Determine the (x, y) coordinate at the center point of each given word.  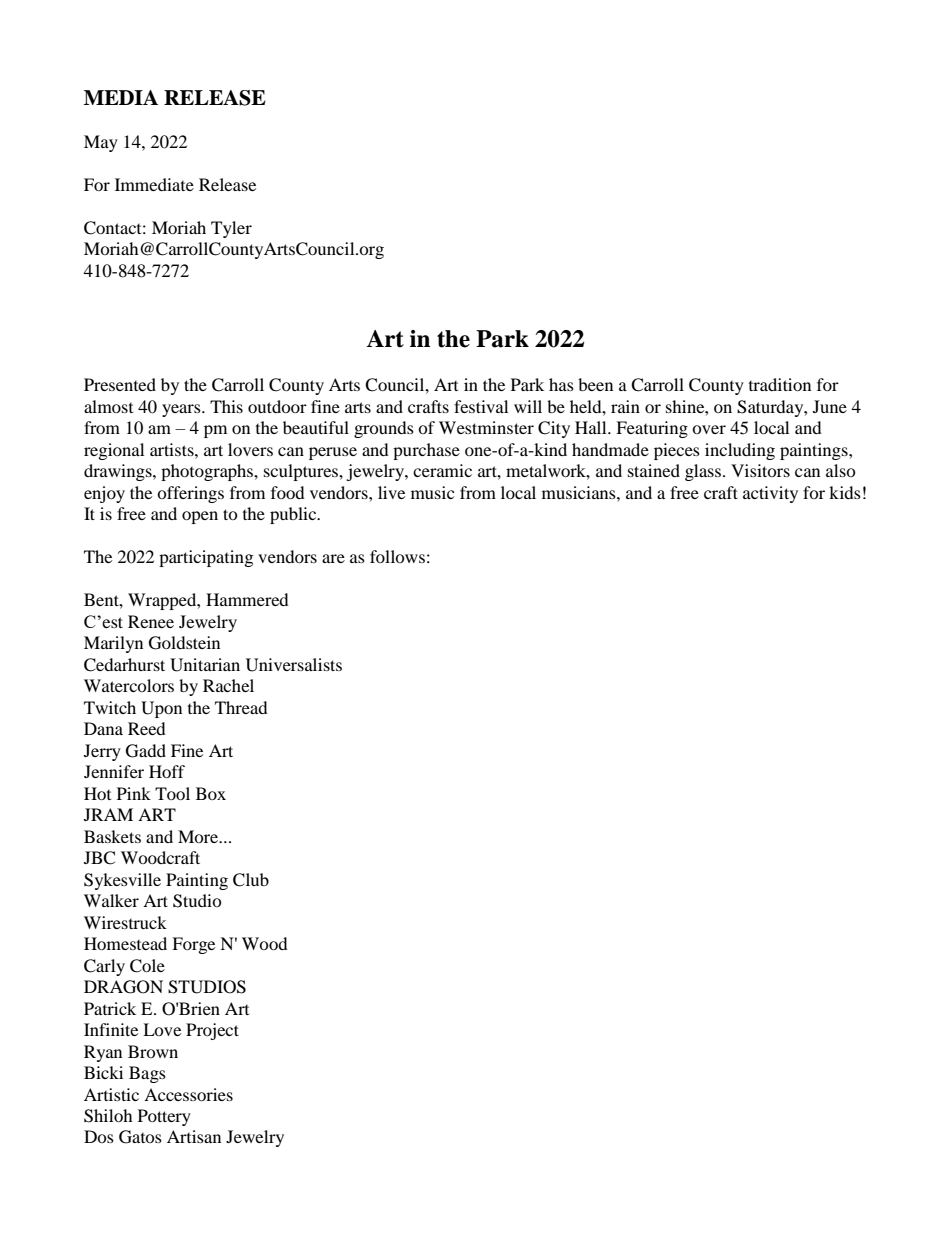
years (182, 410)
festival (481, 406)
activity (770, 494)
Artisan (194, 1136)
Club (251, 880)
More (199, 836)
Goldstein (184, 643)
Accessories (188, 1094)
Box (211, 793)
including (740, 451)
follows (397, 556)
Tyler (231, 229)
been (595, 384)
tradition (780, 384)
